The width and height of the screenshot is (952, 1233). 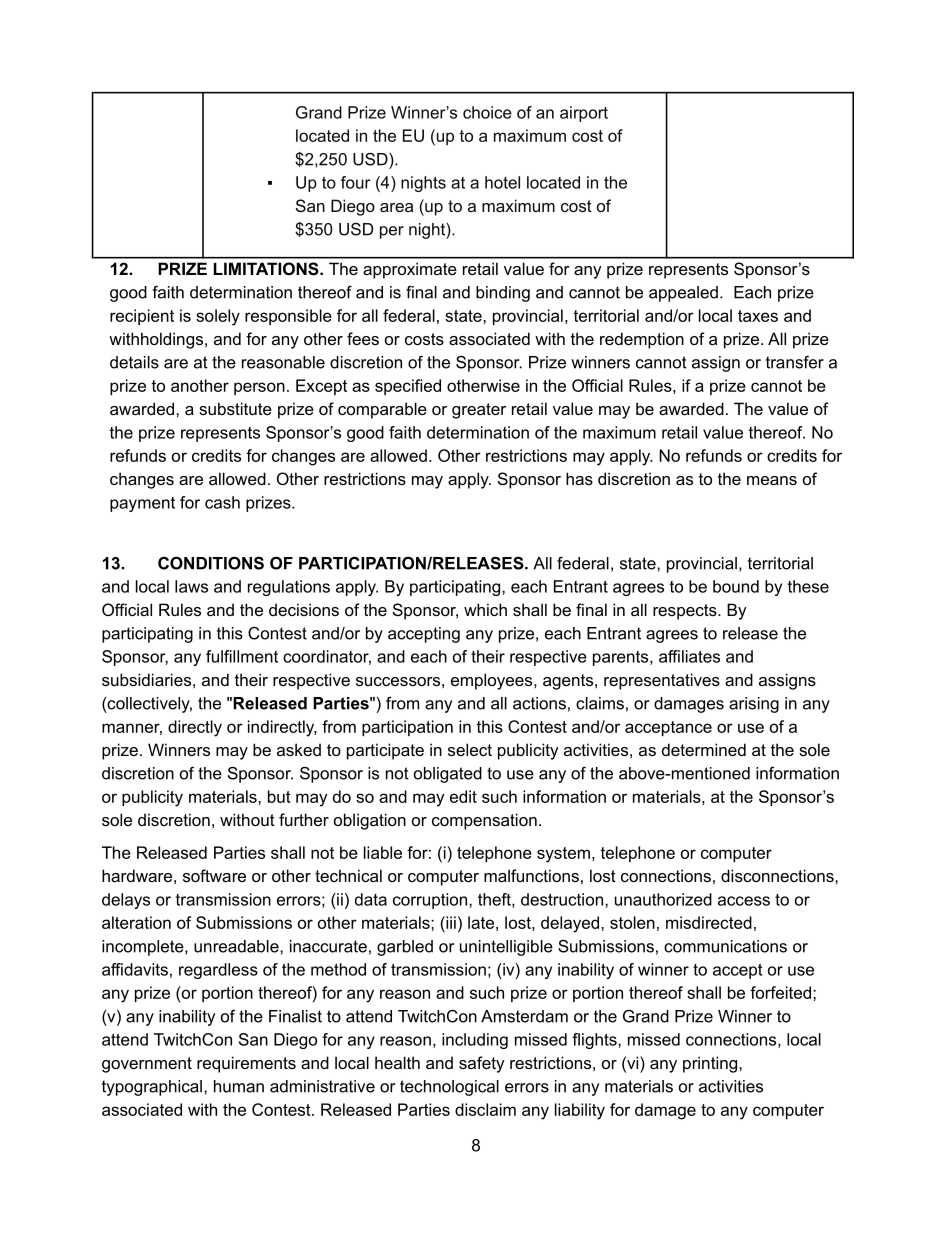 I want to click on four, so click(x=356, y=182).
